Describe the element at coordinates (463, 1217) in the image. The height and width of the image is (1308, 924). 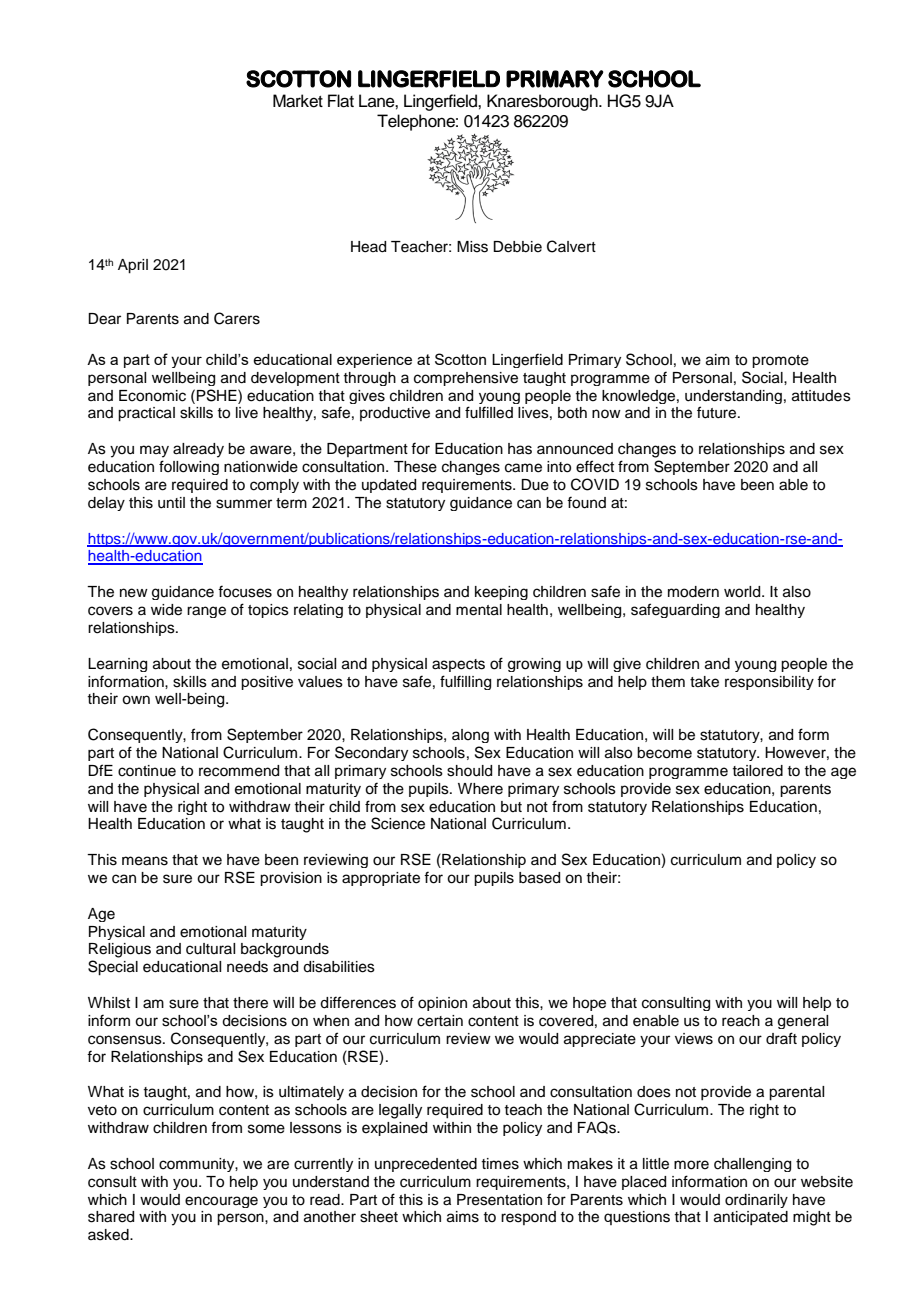
I see `aims` at that location.
